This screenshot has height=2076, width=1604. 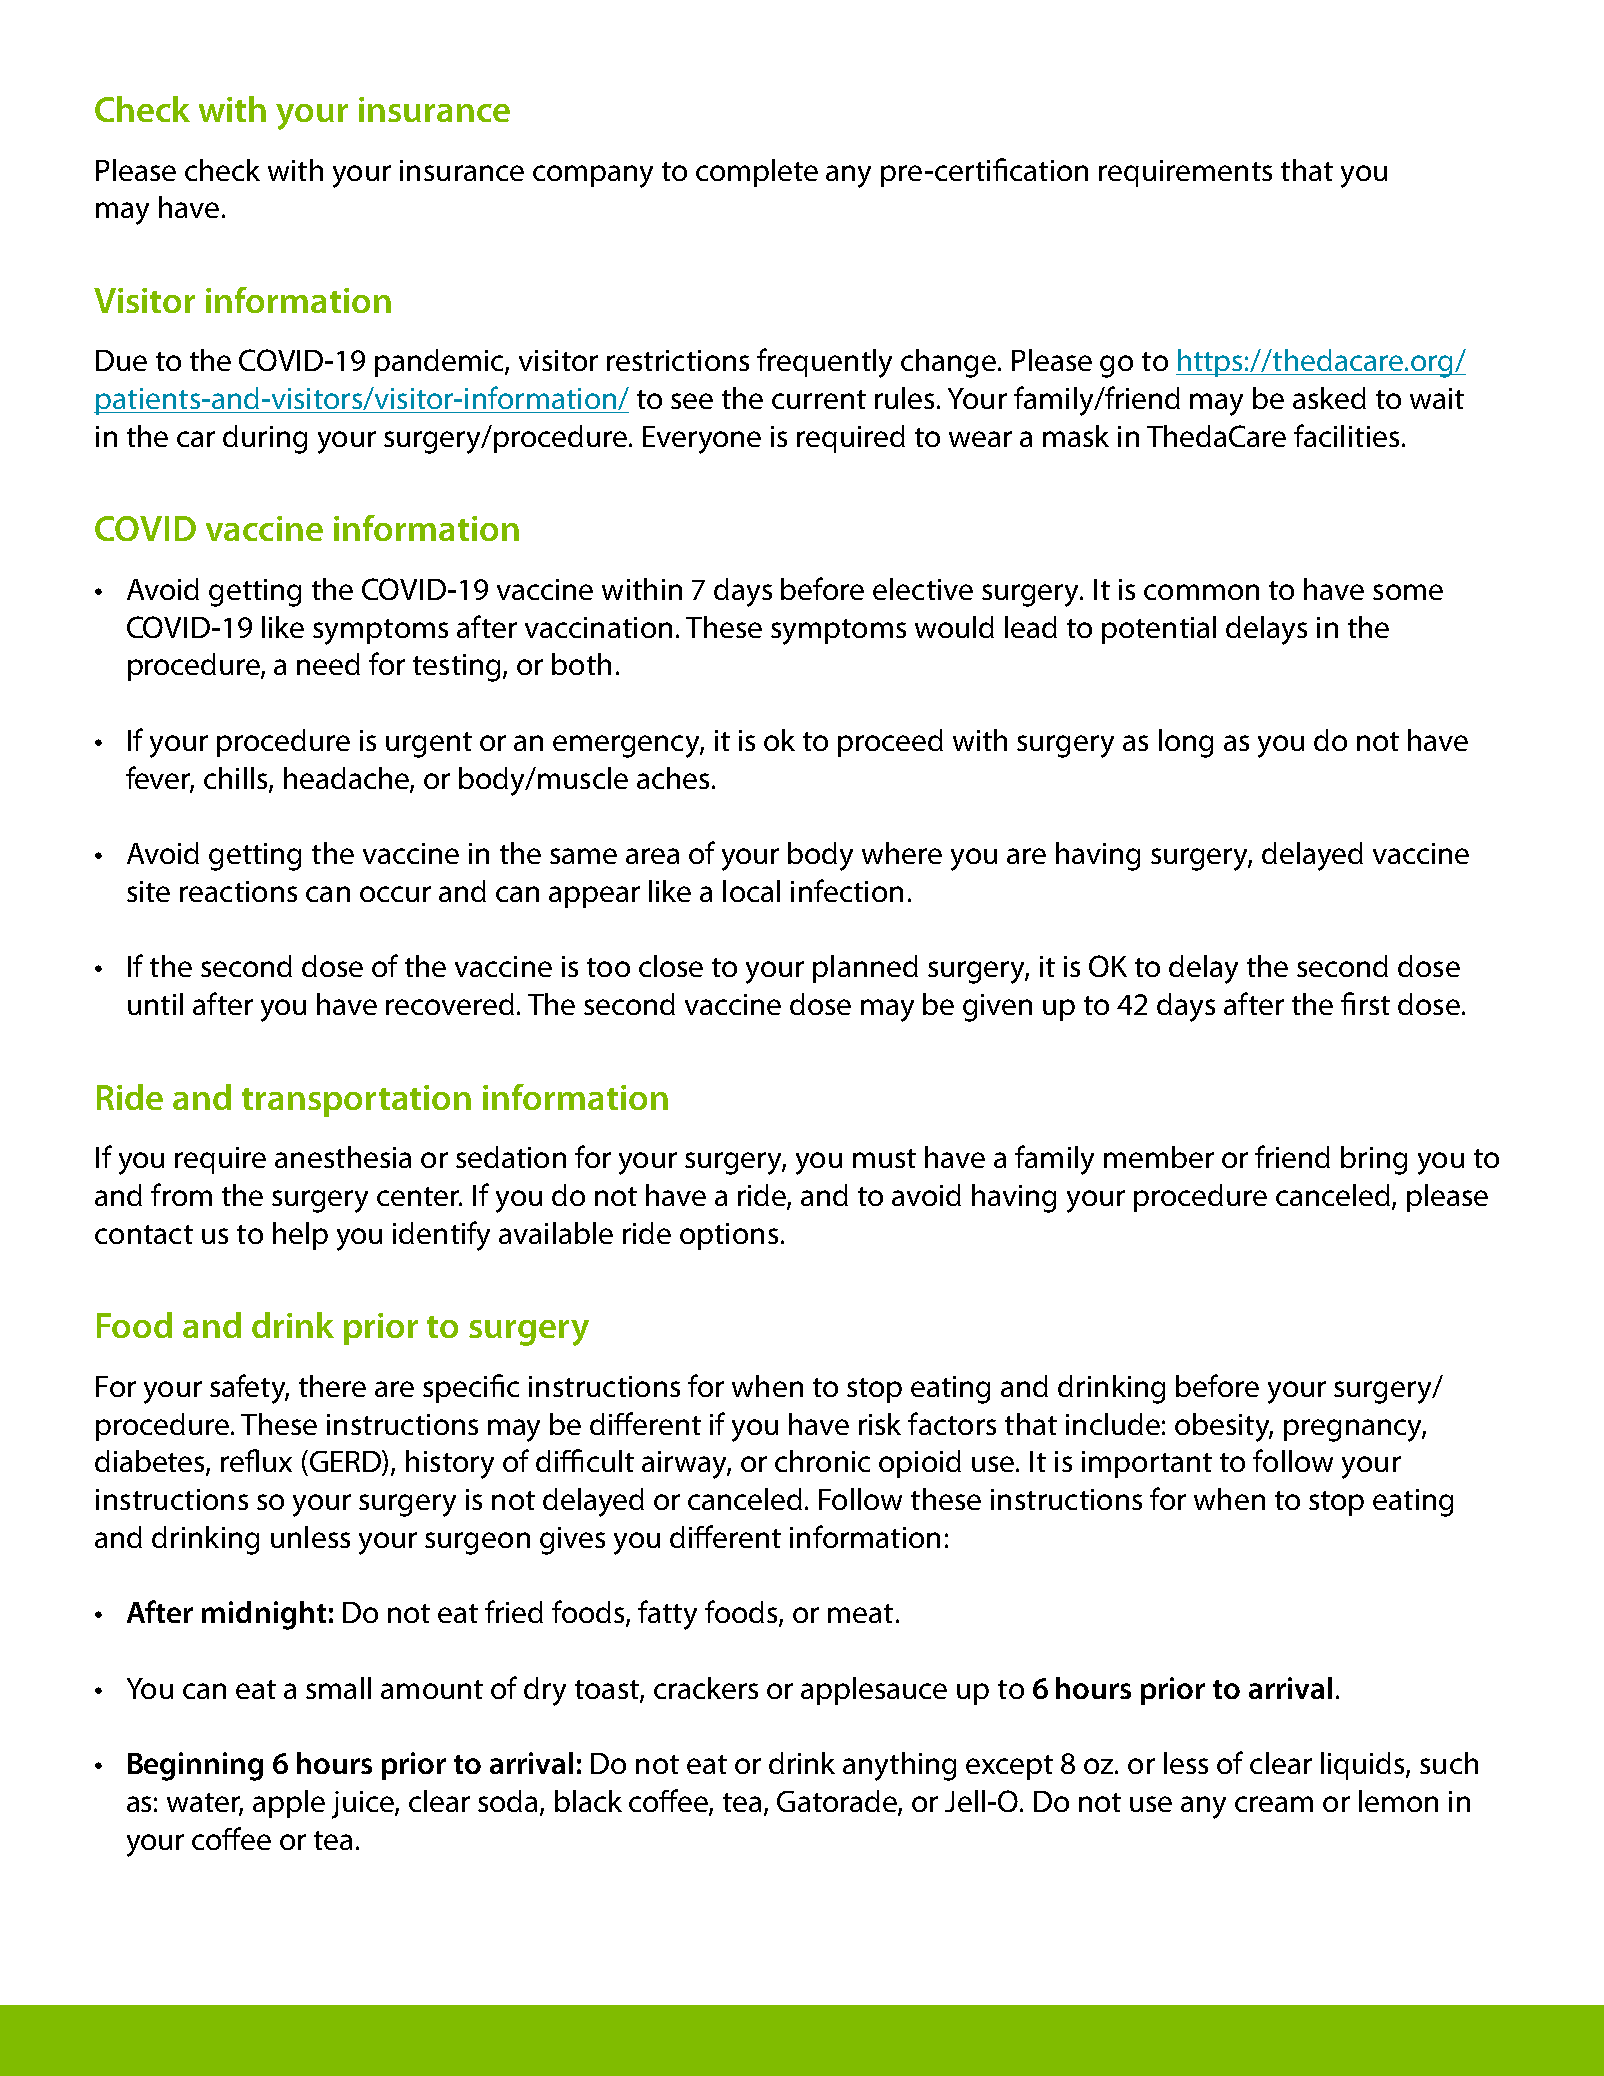 I want to click on liquids, so click(x=1364, y=1766).
